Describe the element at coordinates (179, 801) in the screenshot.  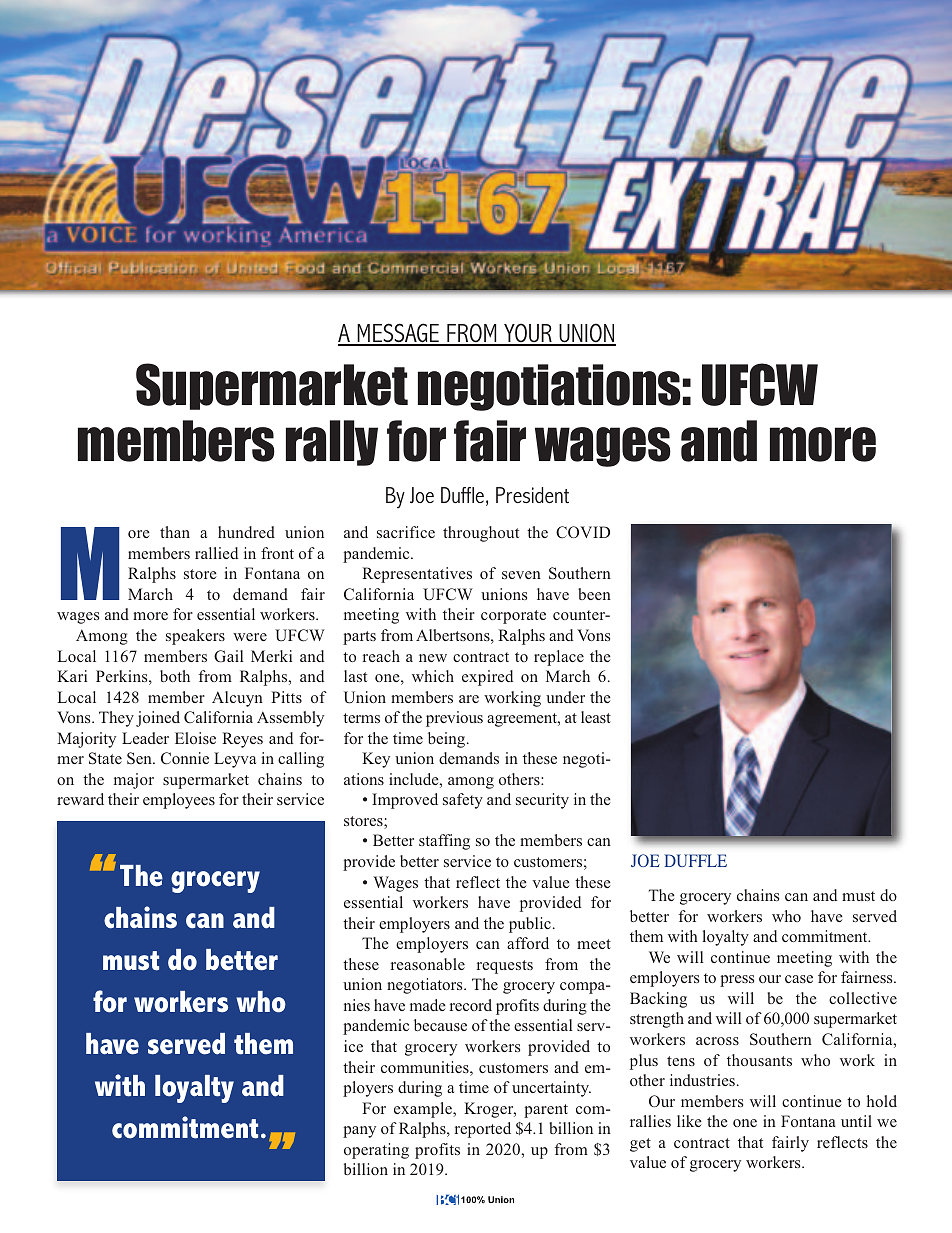
I see `employees` at that location.
